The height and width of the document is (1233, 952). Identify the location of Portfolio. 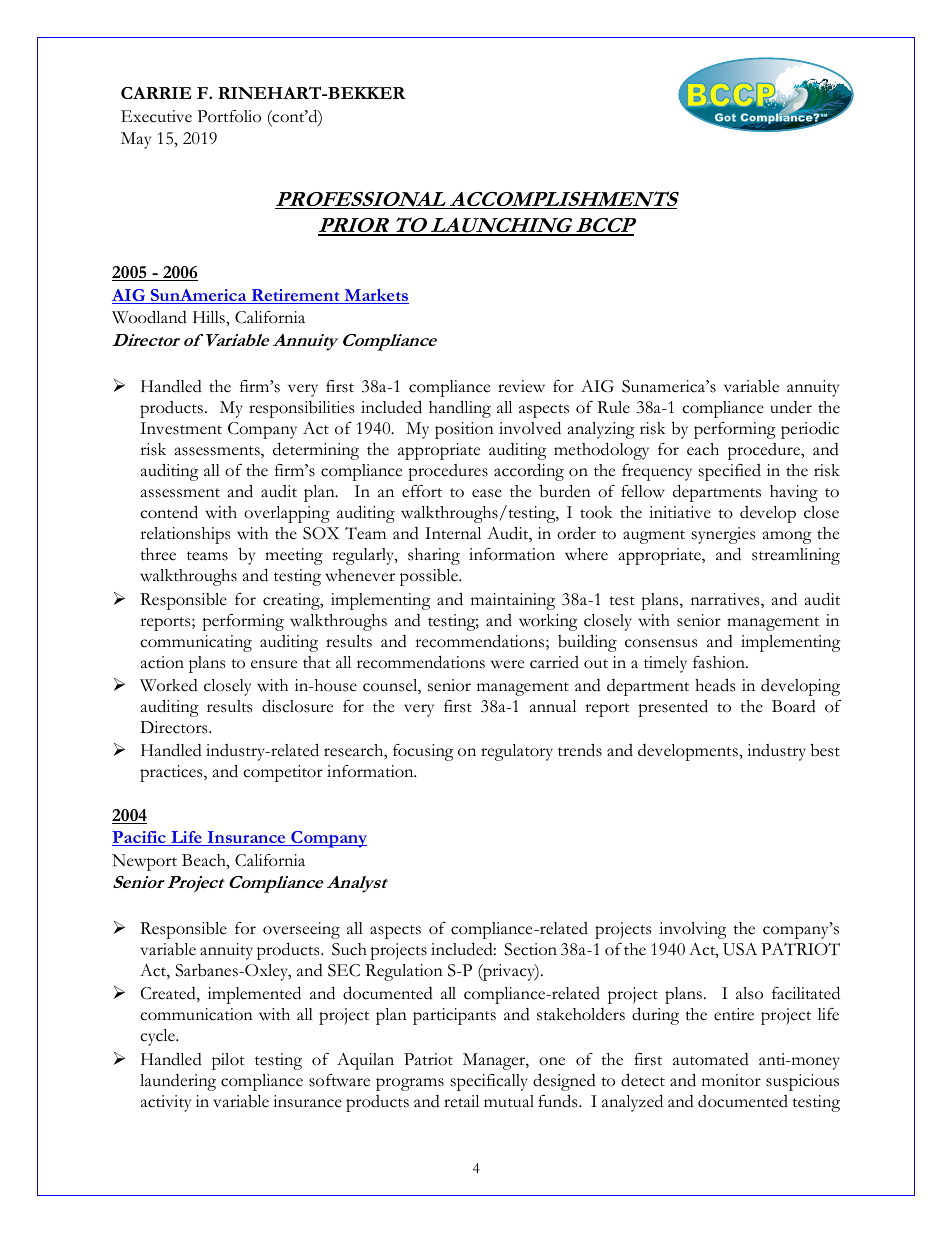
(229, 116).
